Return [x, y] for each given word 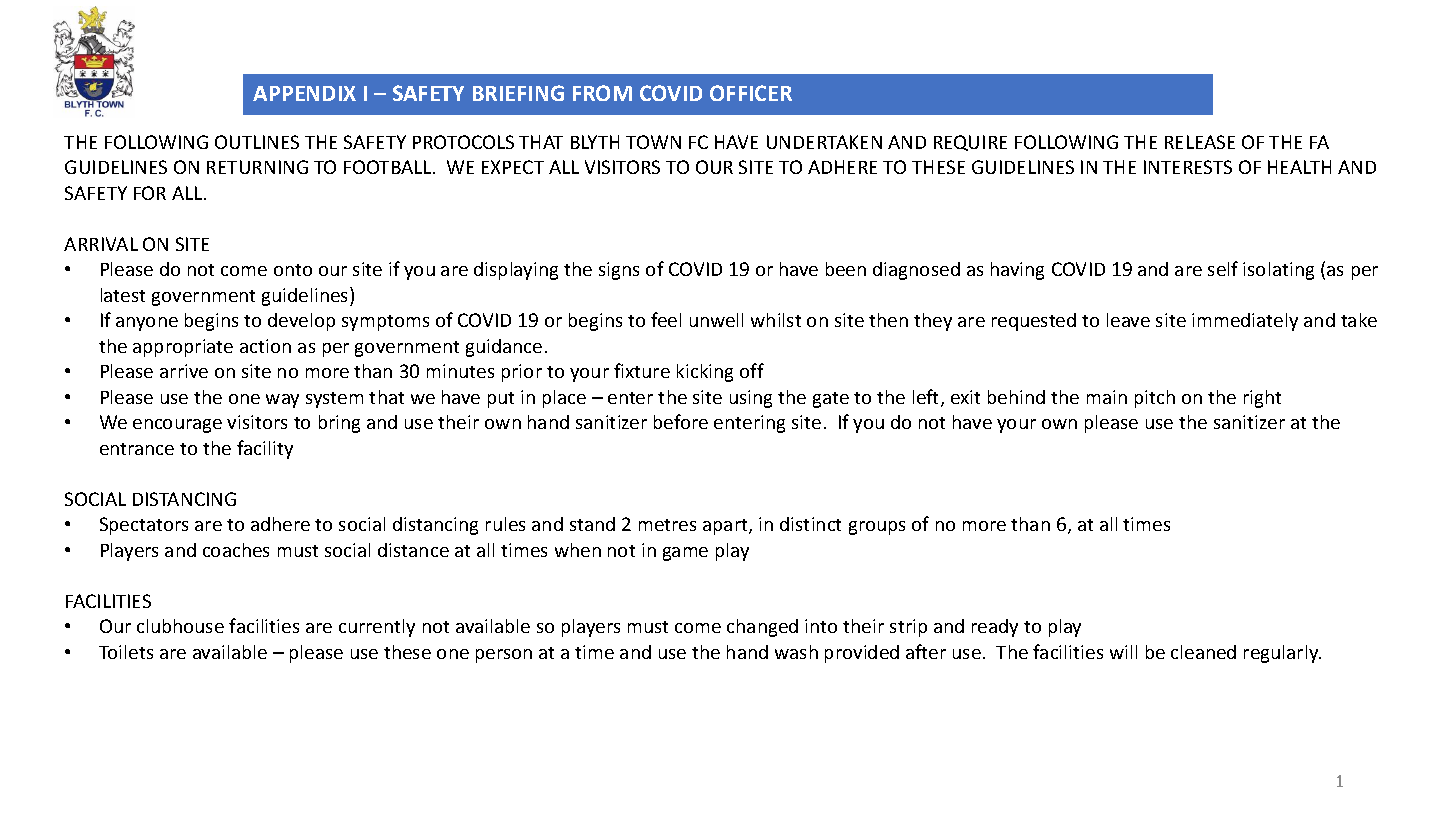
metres [667, 525]
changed [762, 628]
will [1123, 652]
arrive [184, 371]
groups [877, 528]
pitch [1155, 399]
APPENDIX [304, 93]
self [1223, 268]
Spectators [144, 526]
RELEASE [1200, 142]
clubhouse [180, 626]
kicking [705, 373]
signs [619, 271]
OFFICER [751, 93]
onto [293, 270]
